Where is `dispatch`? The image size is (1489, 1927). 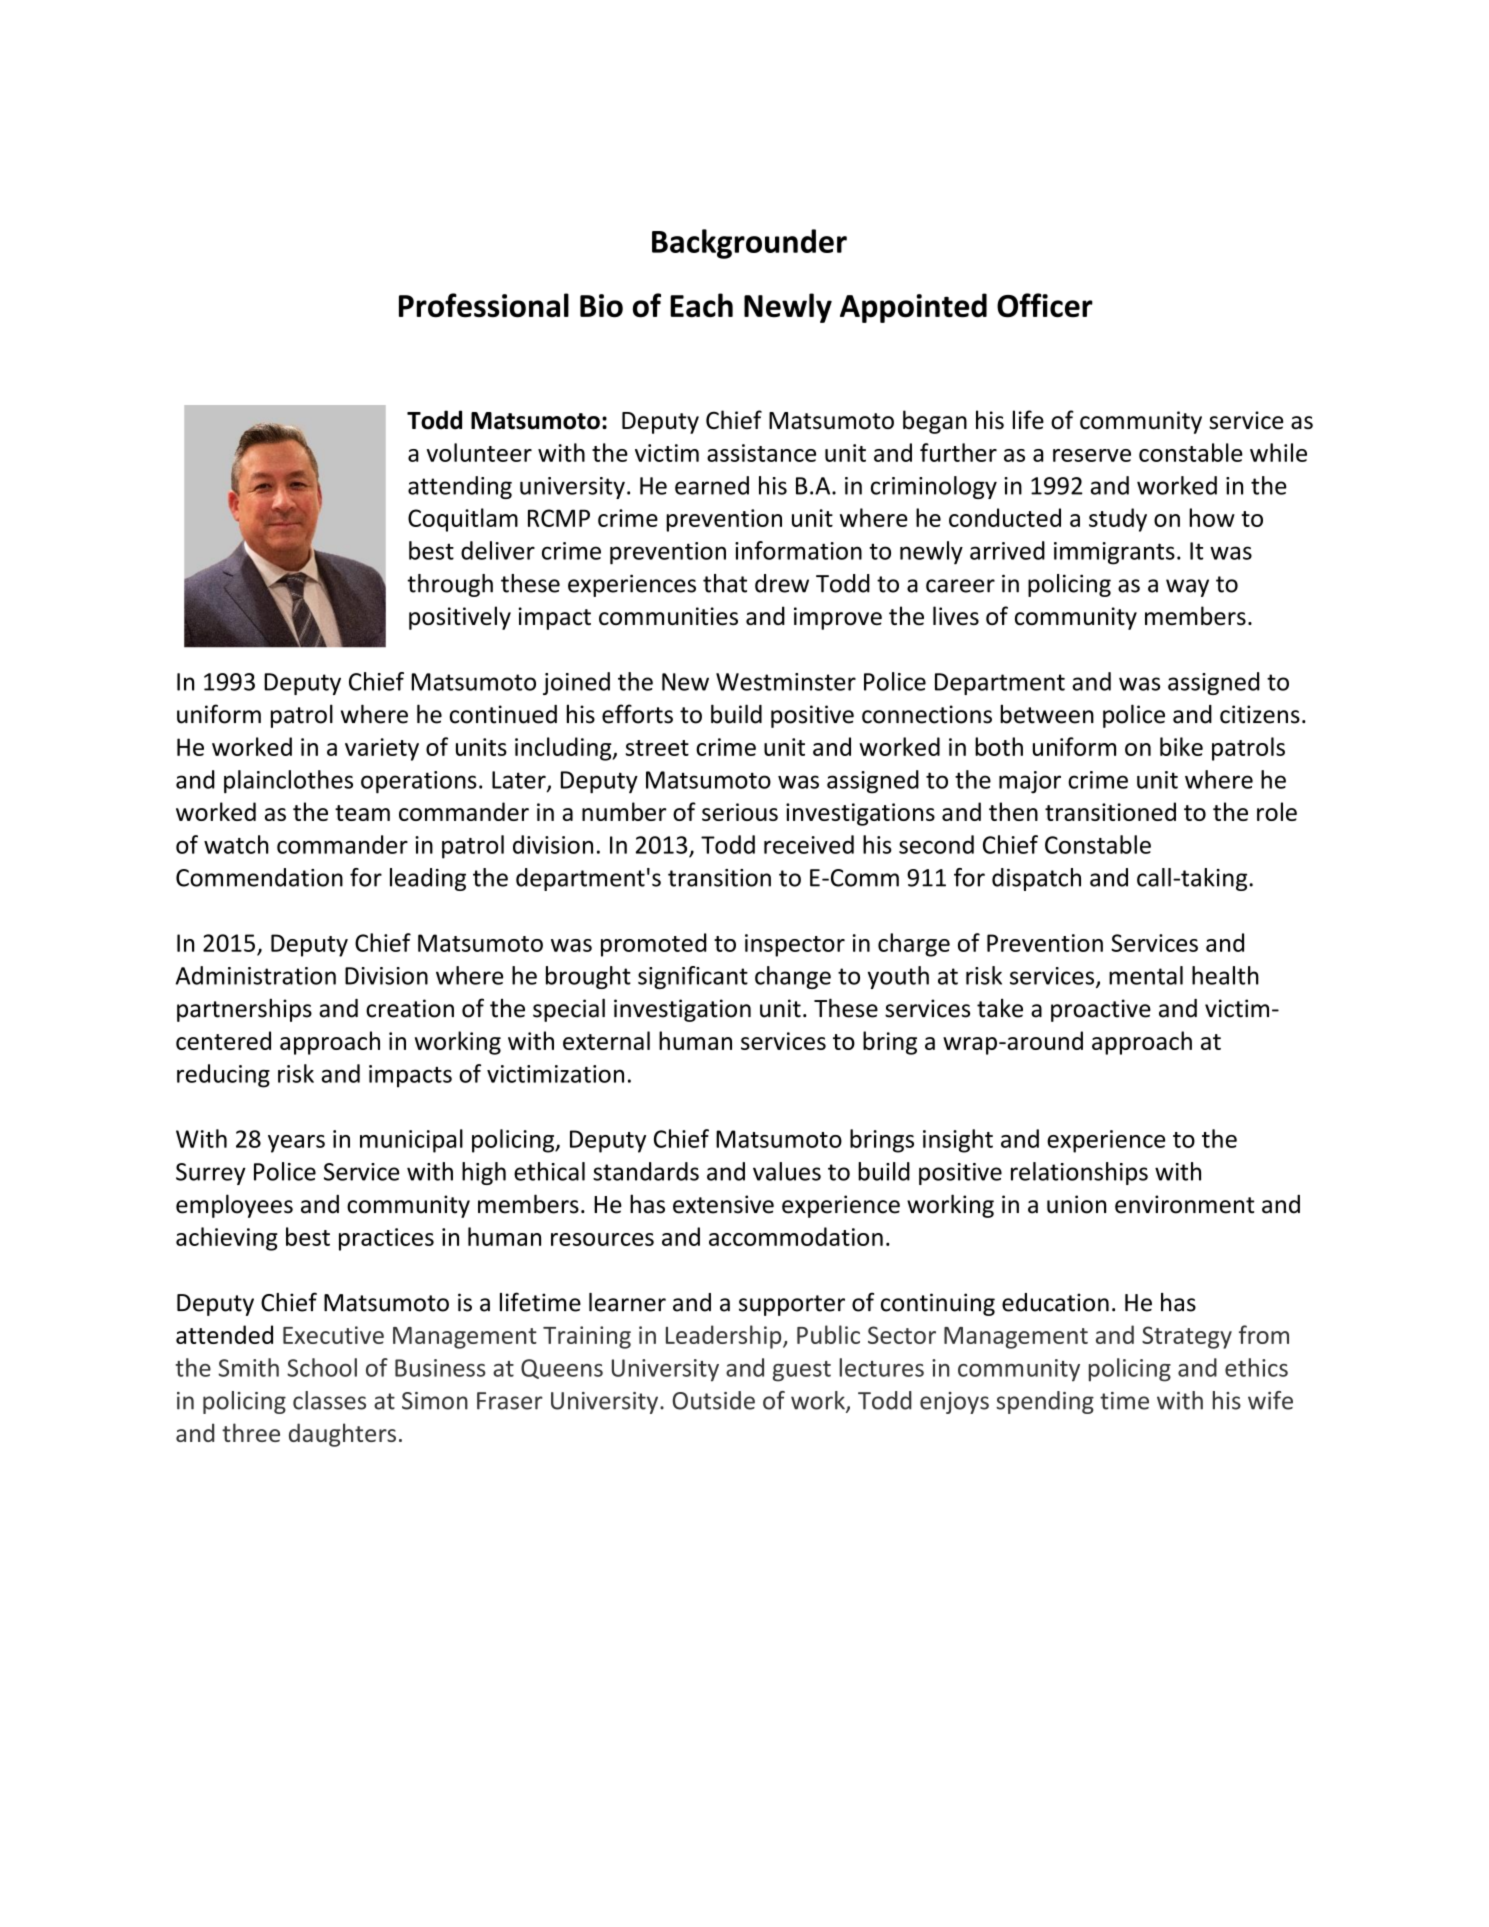
dispatch is located at coordinates (1036, 879).
